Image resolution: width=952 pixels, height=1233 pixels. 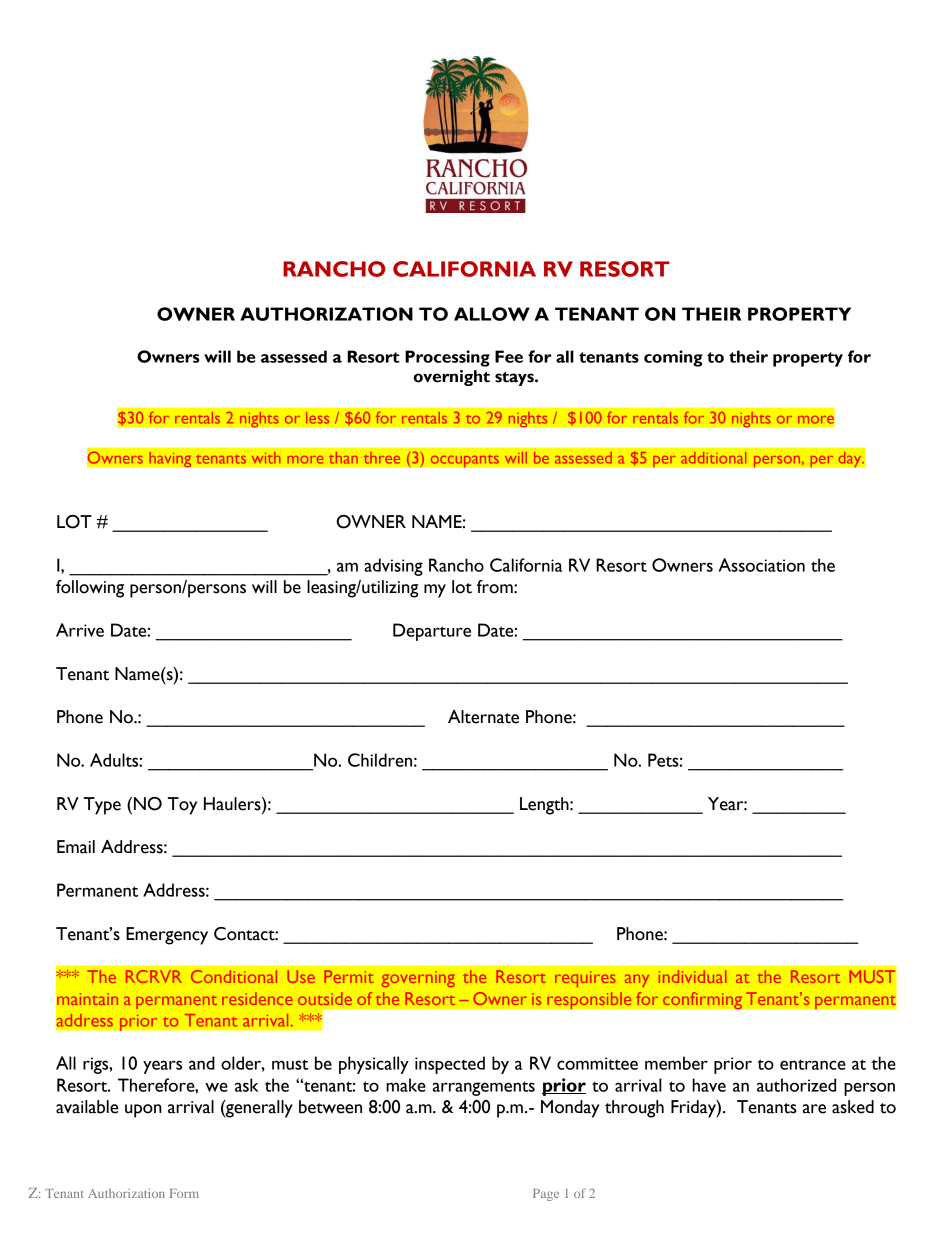 What do you see at coordinates (184, 1193) in the screenshot?
I see `Form` at bounding box center [184, 1193].
